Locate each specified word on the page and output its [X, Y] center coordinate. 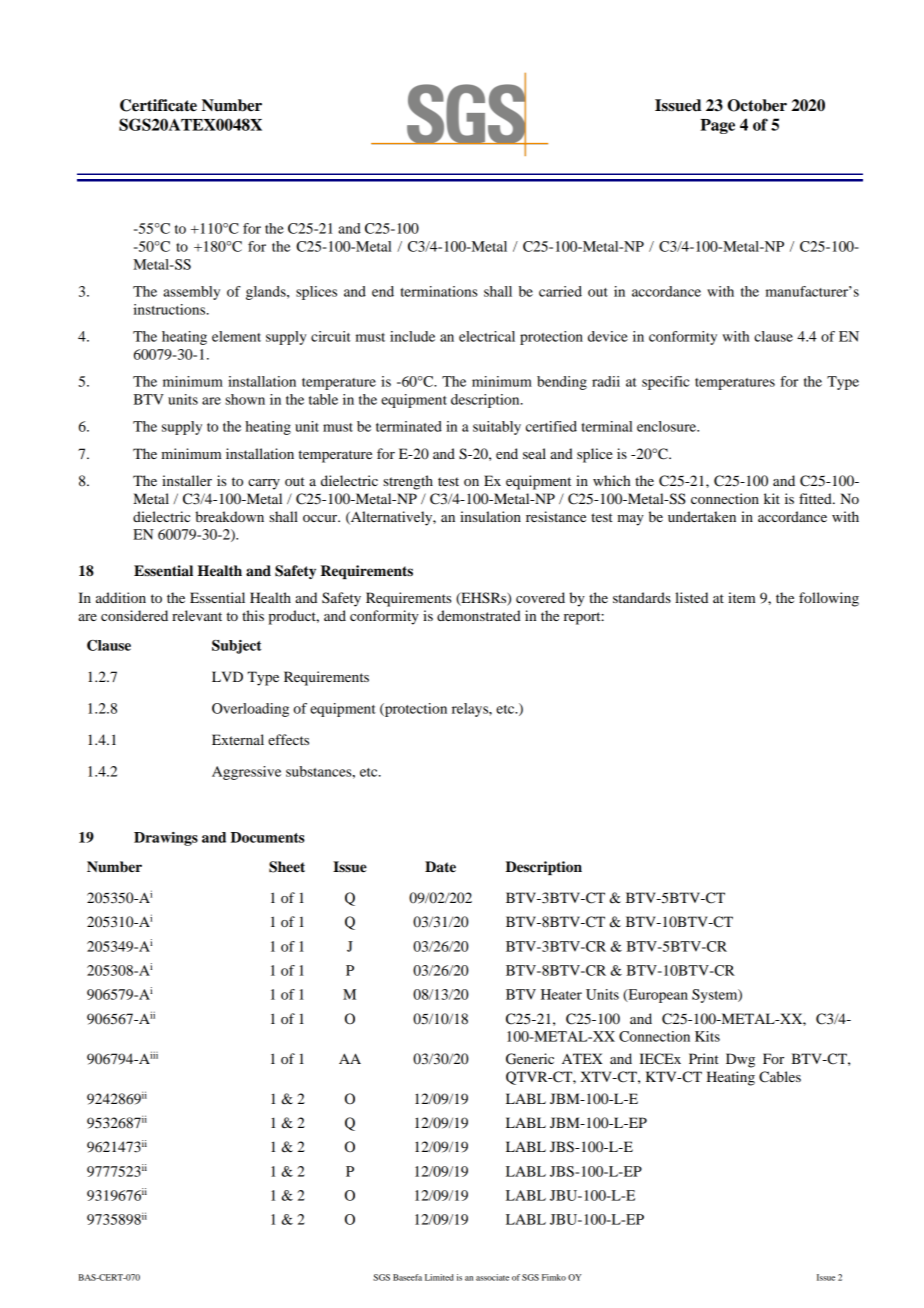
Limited [439, 1277]
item [742, 597]
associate [492, 1277]
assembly [191, 293]
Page [717, 126]
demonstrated [479, 615]
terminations [439, 291]
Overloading [250, 710]
